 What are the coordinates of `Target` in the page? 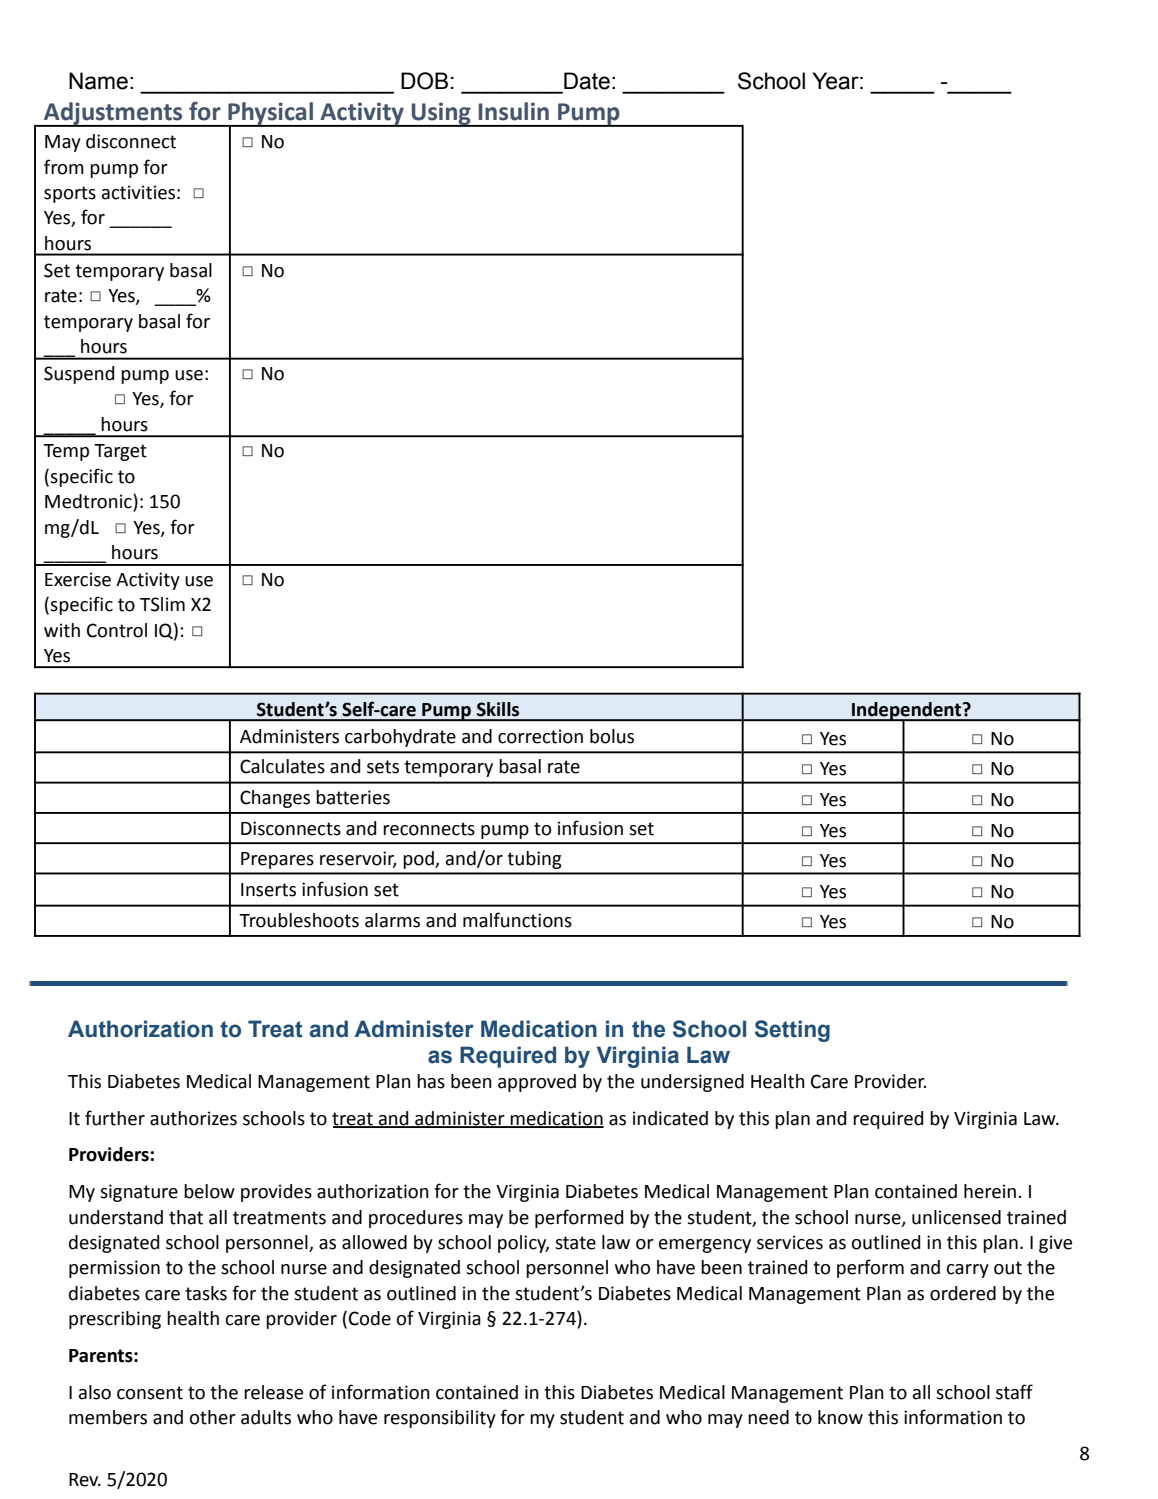 It's located at (120, 452).
